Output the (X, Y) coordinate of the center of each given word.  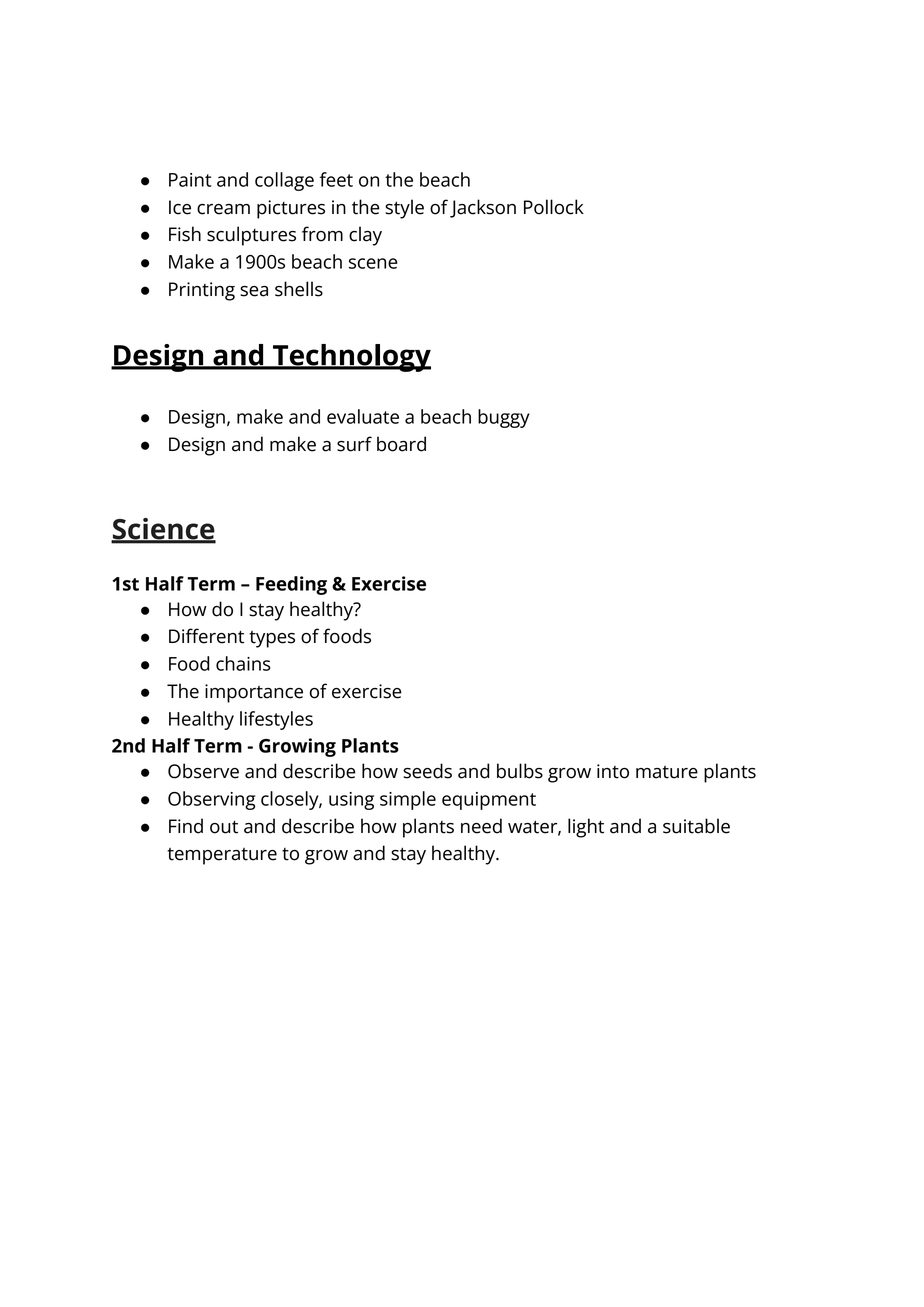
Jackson (483, 208)
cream (223, 209)
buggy (504, 418)
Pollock (554, 207)
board (401, 444)
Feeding (291, 585)
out (224, 827)
